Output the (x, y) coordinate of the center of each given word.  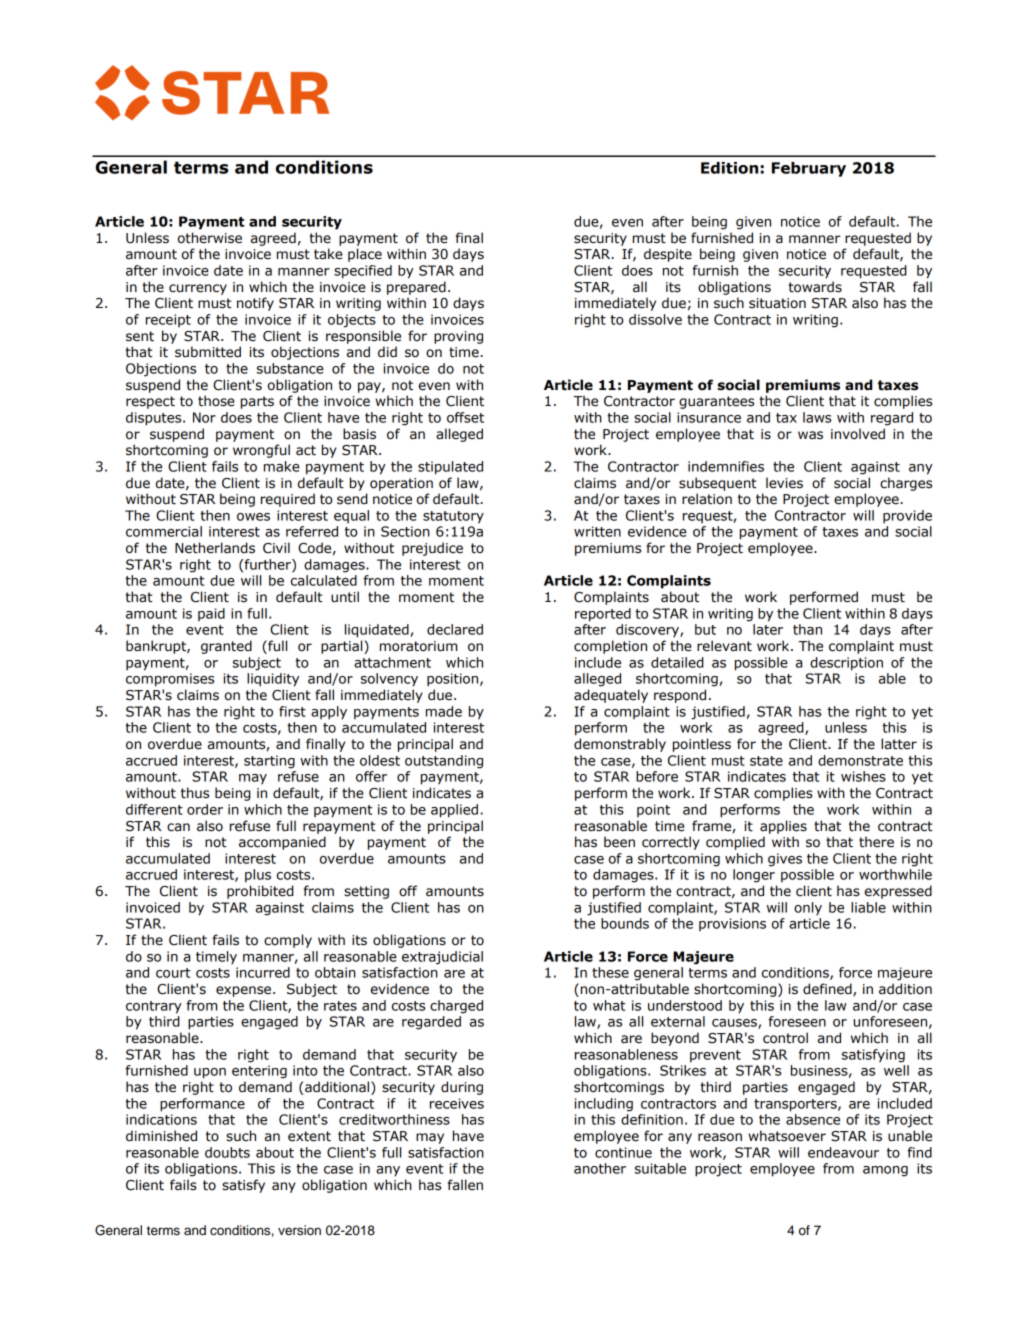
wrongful (261, 451)
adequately (611, 696)
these (610, 972)
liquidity (273, 680)
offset (465, 417)
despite (668, 255)
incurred (263, 972)
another (600, 1168)
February (809, 169)
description (846, 664)
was (810, 435)
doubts (227, 1152)
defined (828, 989)
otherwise (210, 238)
